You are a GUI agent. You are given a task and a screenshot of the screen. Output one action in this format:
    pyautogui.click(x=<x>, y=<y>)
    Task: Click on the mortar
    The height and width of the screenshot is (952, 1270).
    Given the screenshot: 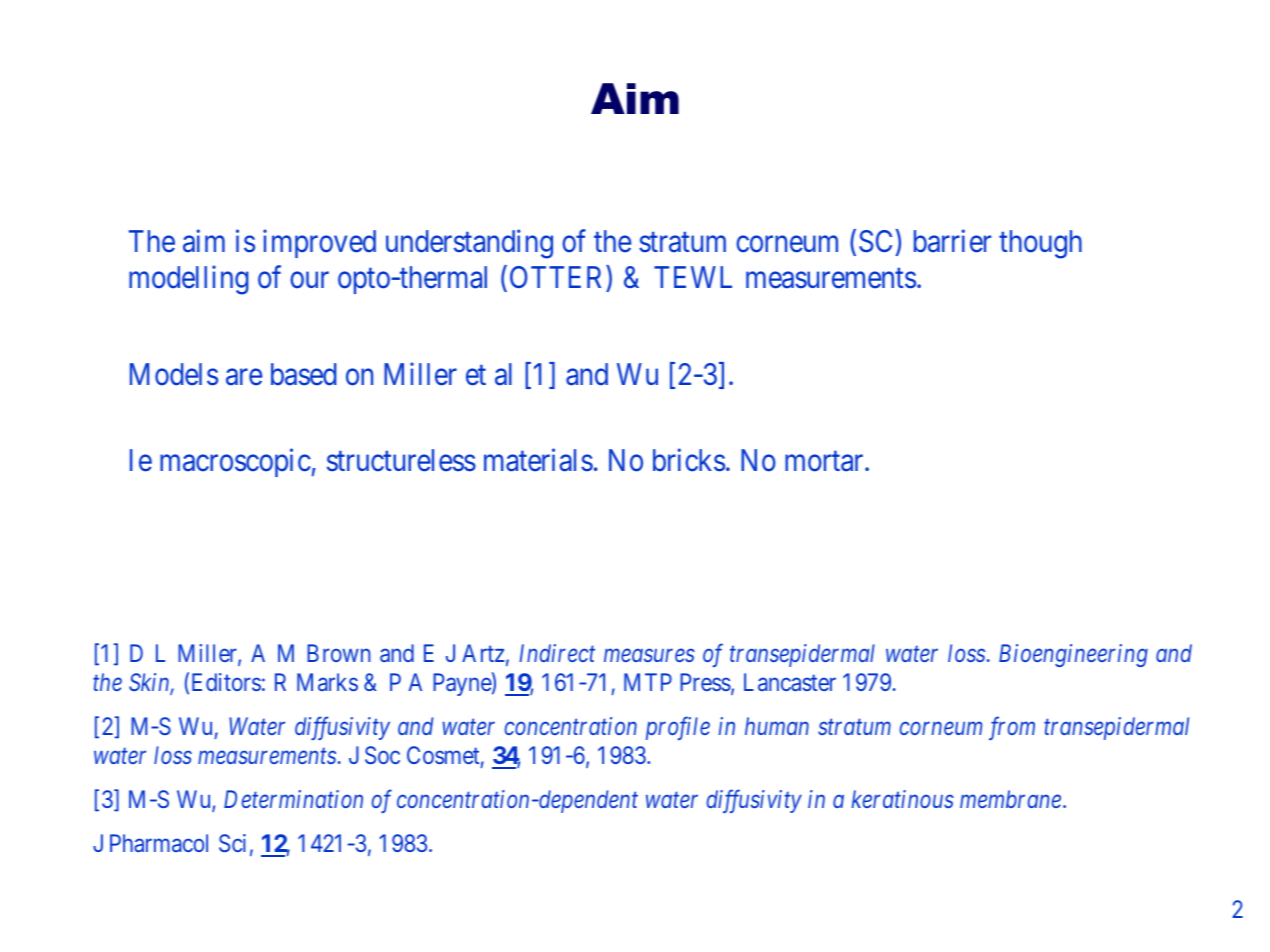 What is the action you would take?
    pyautogui.click(x=825, y=462)
